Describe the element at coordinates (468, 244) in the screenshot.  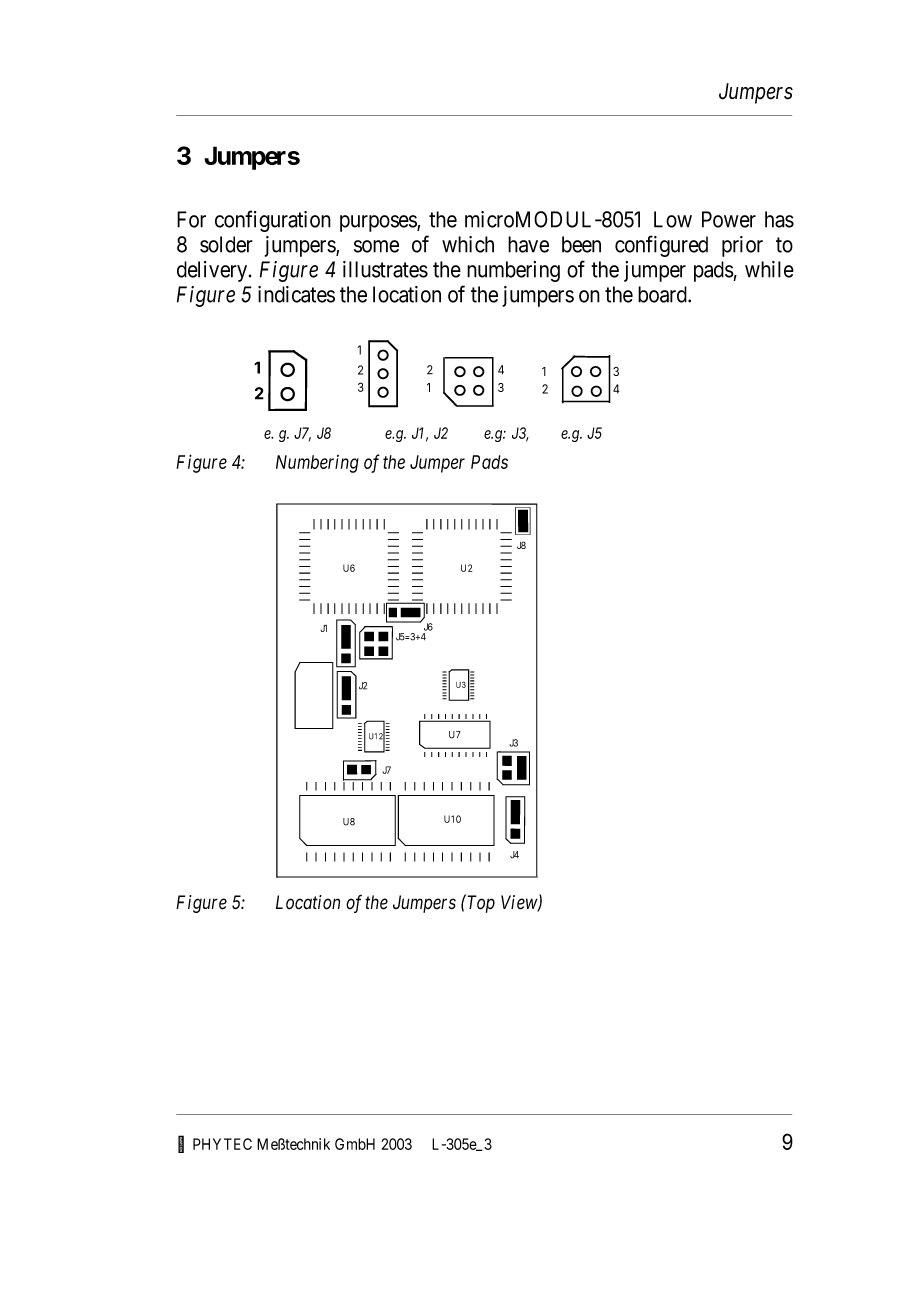
I see `which` at that location.
